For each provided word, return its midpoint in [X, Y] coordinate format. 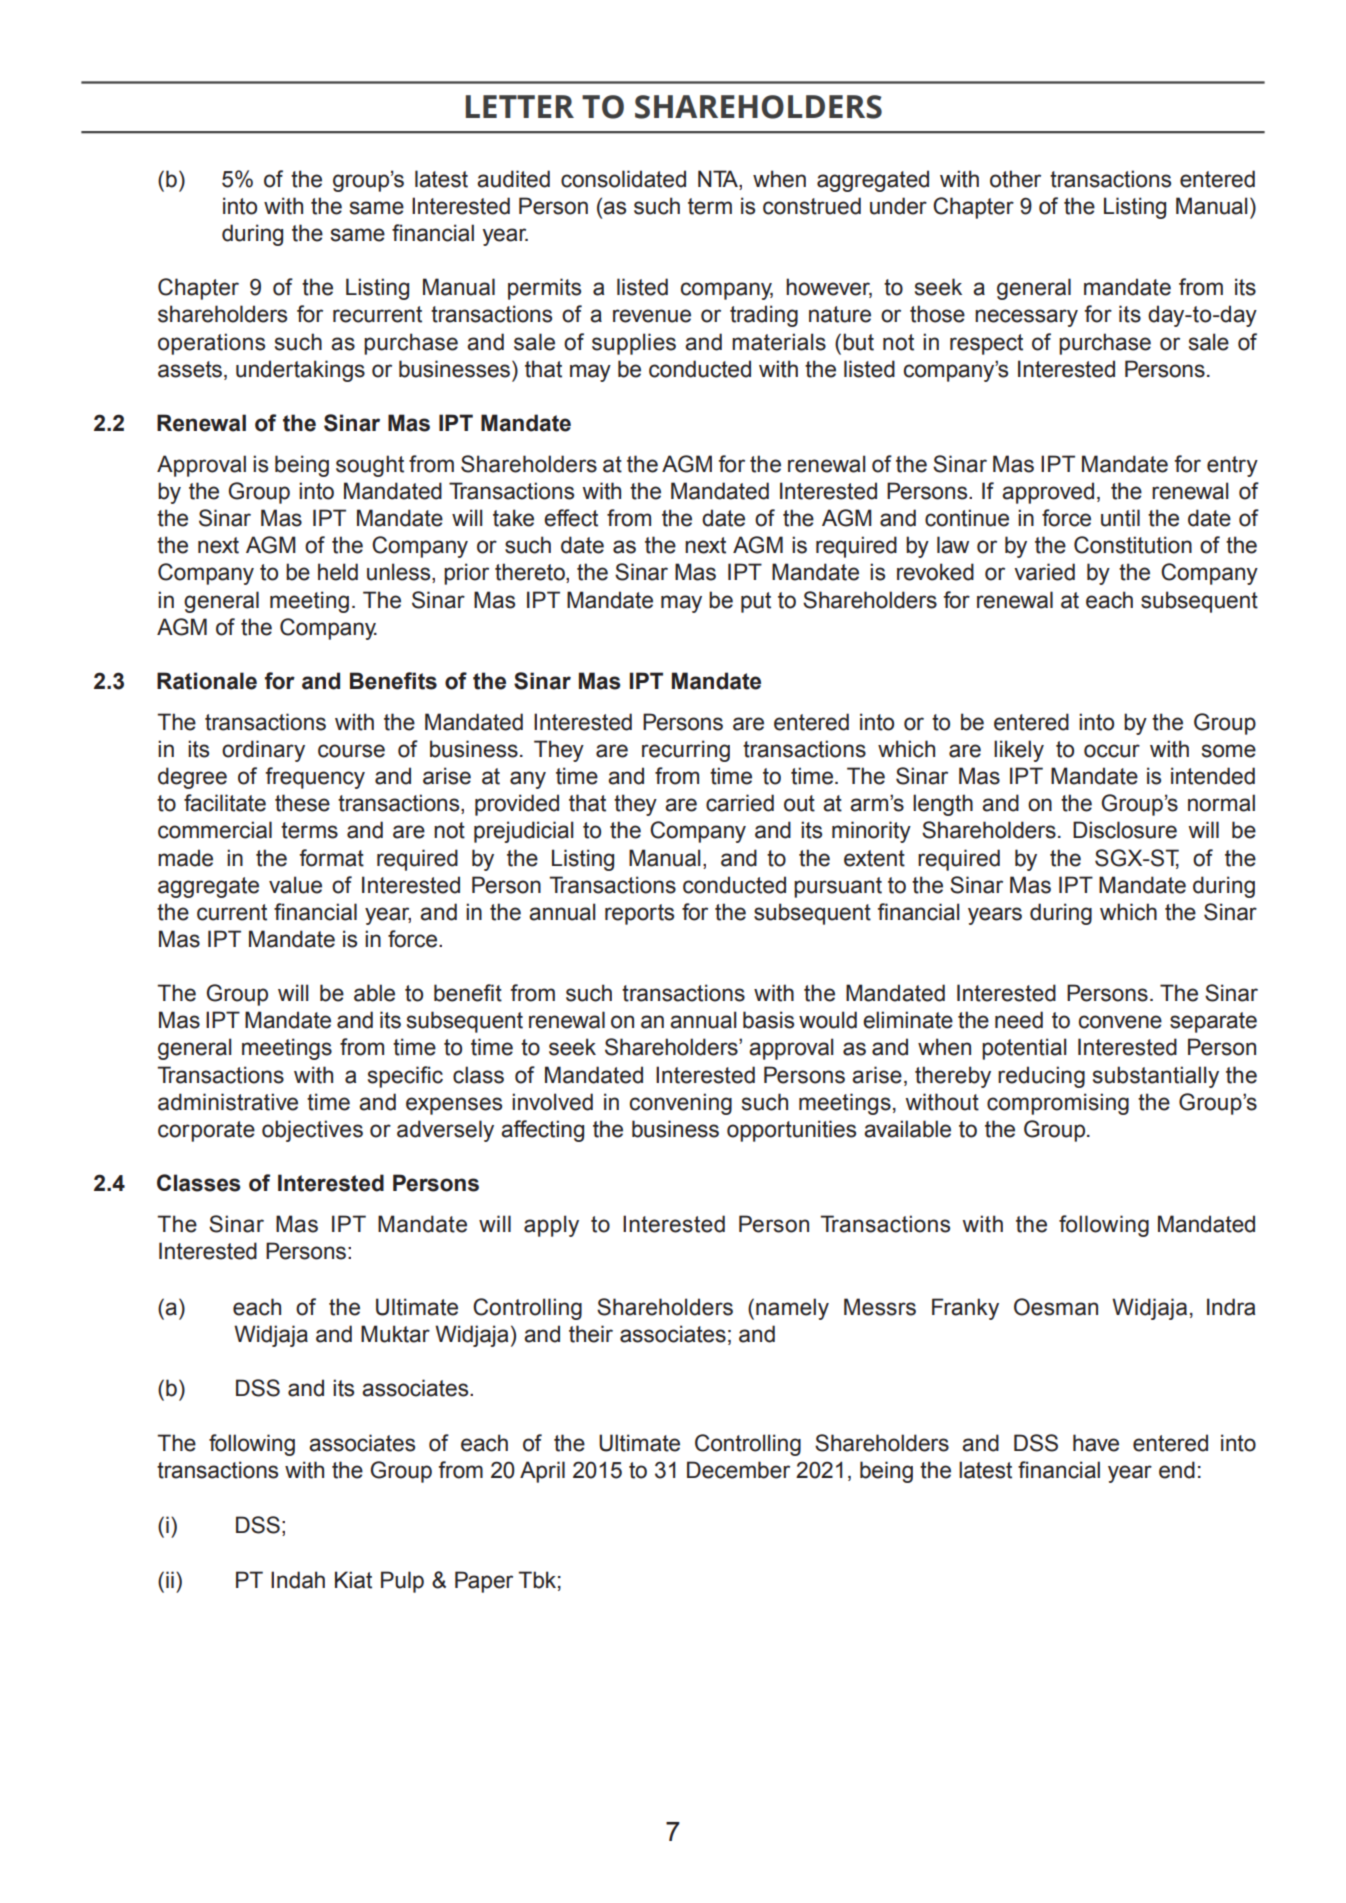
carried [740, 803]
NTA [719, 178]
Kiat [353, 1580]
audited [513, 179]
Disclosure [1125, 830]
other [1015, 179]
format [331, 858]
